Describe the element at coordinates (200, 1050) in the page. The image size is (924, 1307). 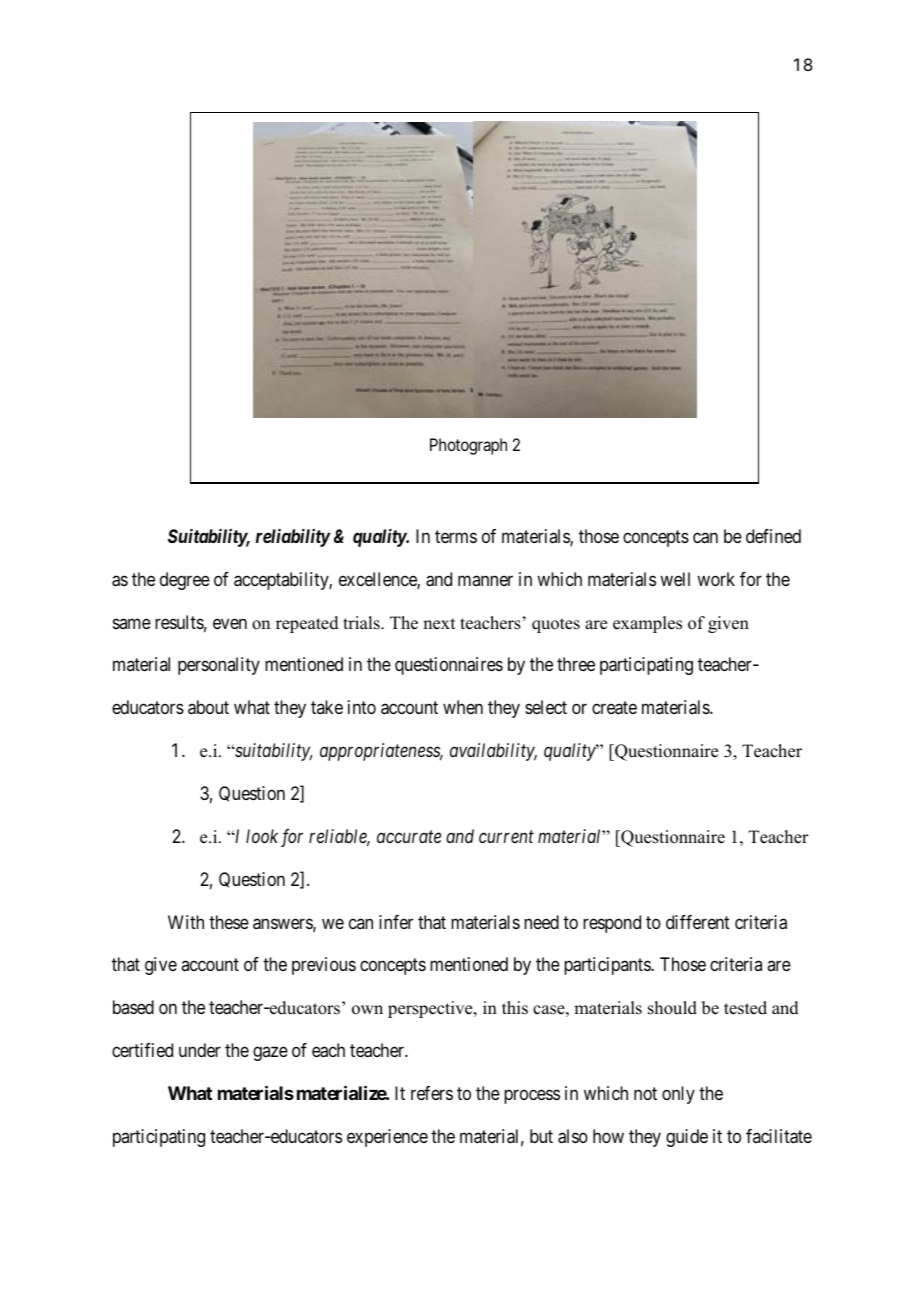
I see `under` at that location.
